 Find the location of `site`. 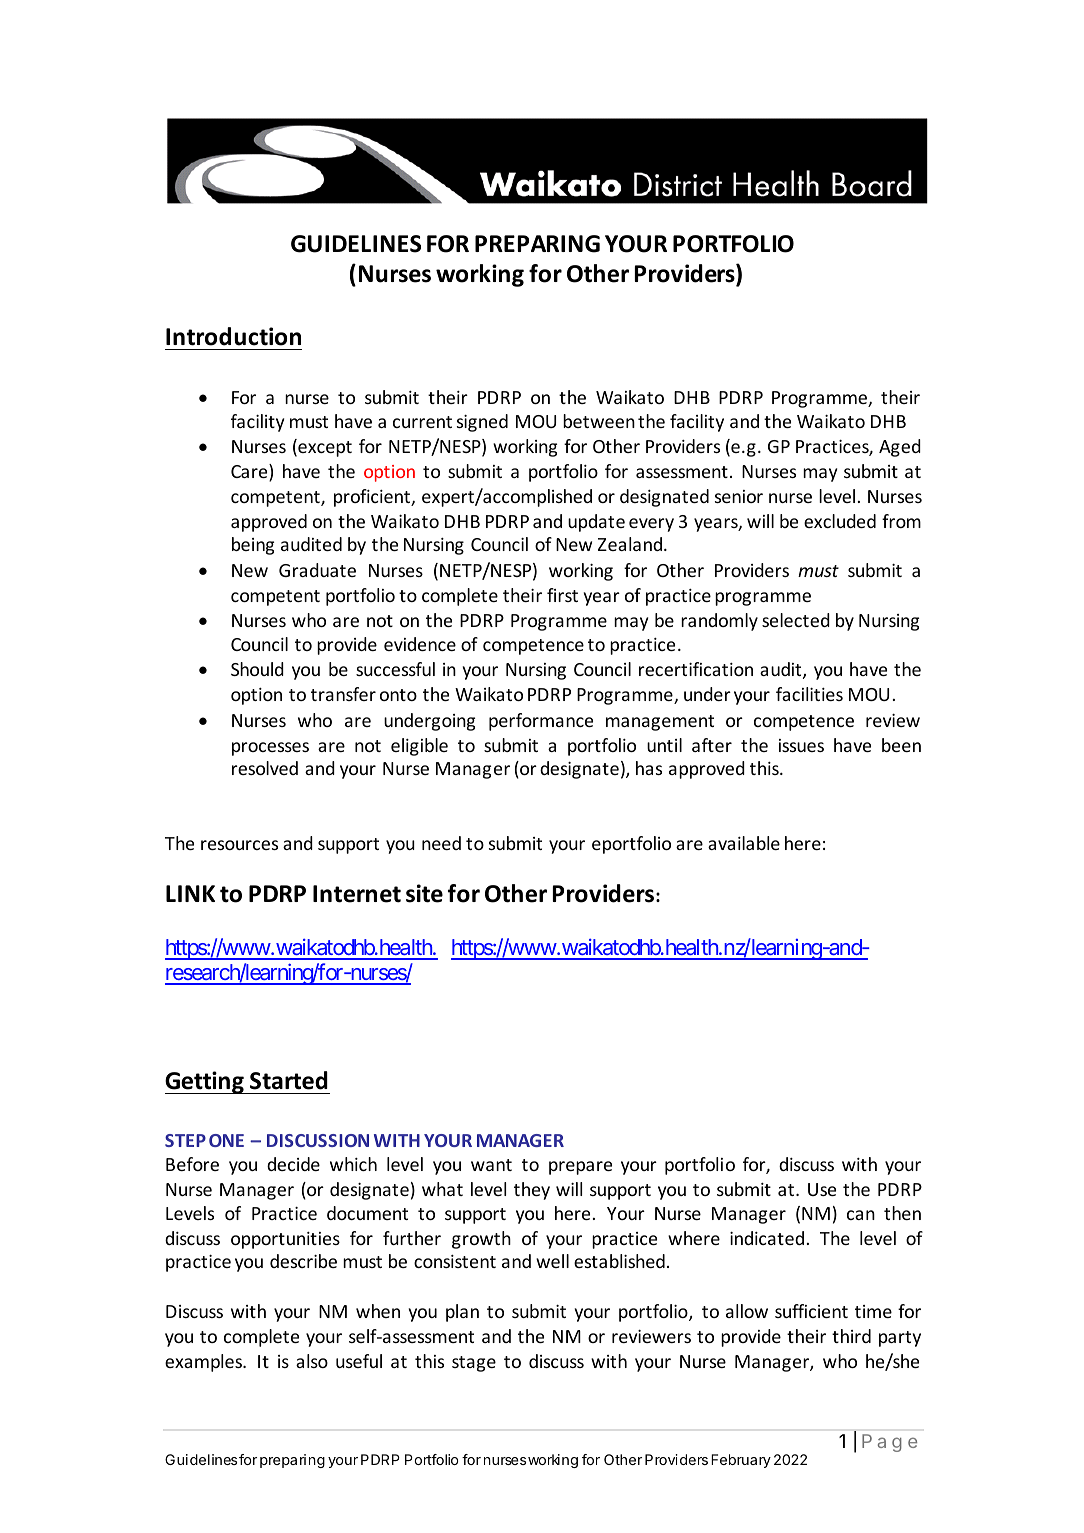

site is located at coordinates (424, 893).
